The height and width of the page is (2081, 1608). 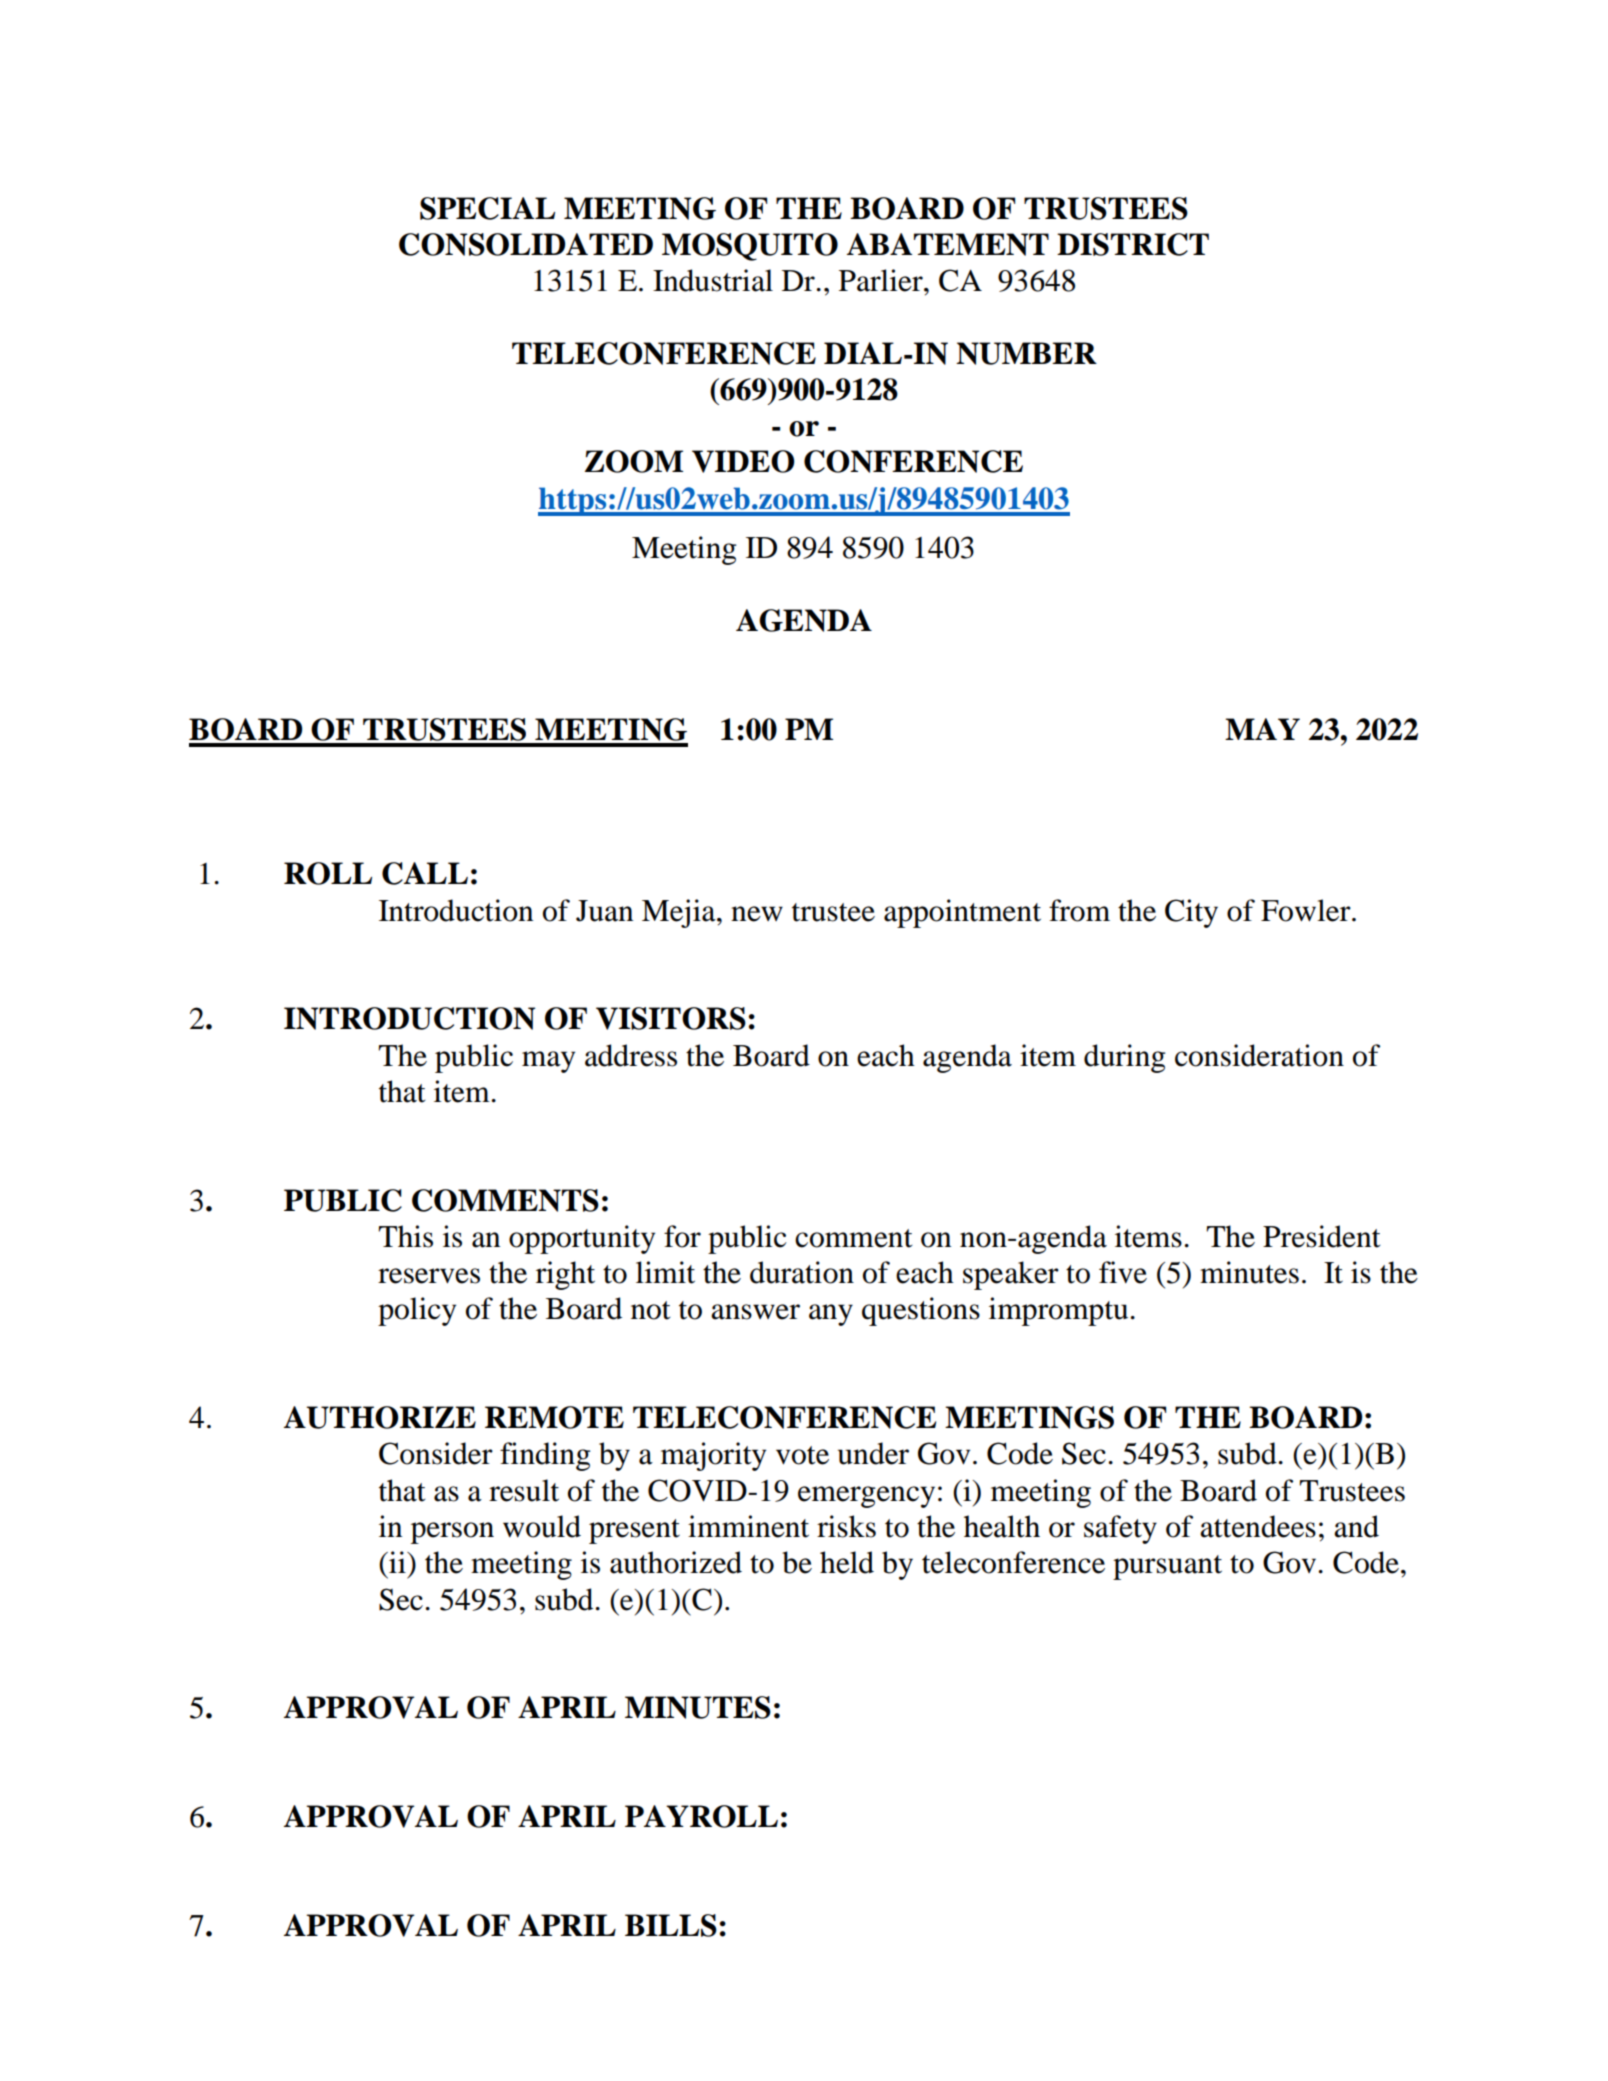 What do you see at coordinates (921, 1311) in the page?
I see `questions` at bounding box center [921, 1311].
